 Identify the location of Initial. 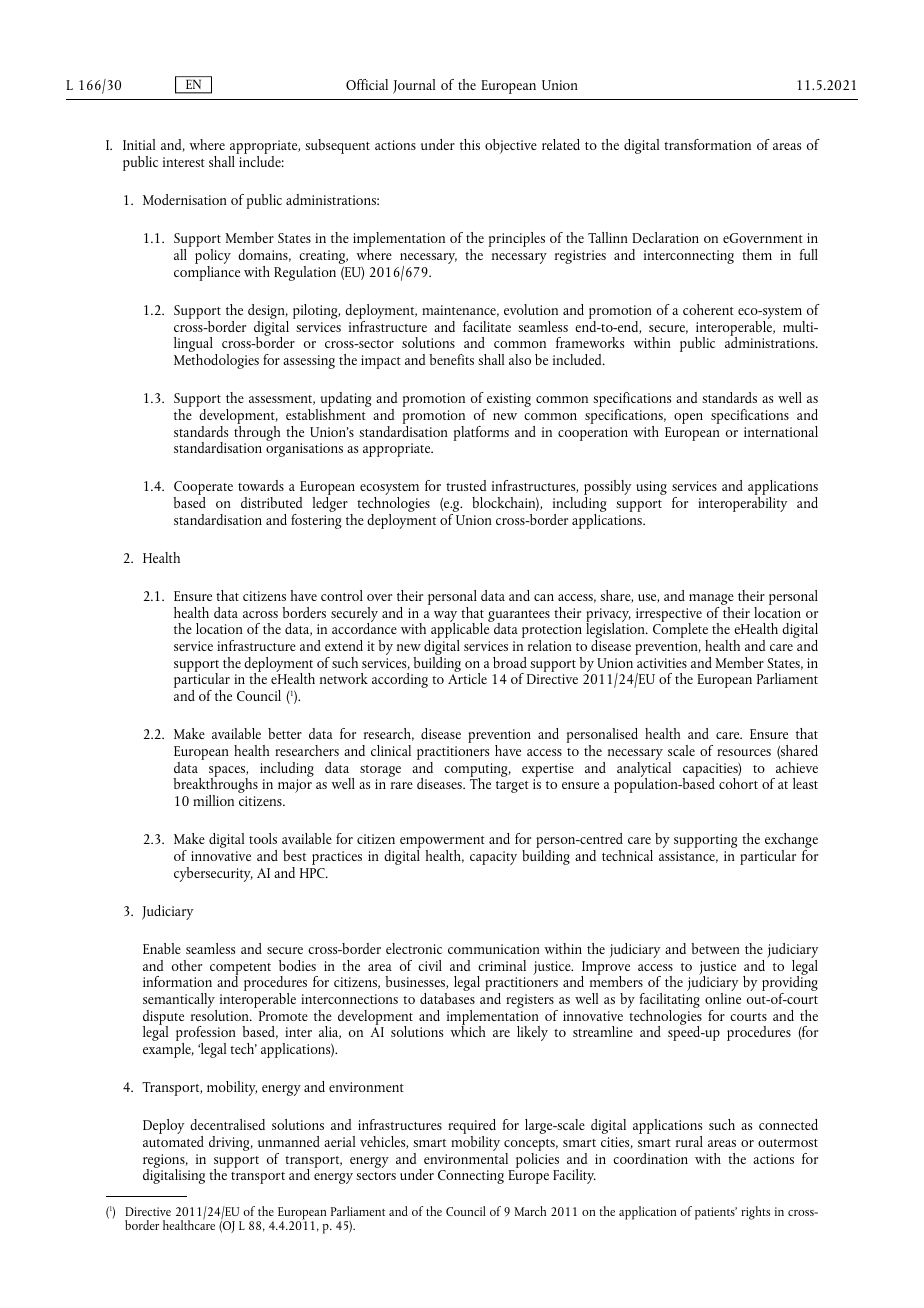
(139, 144).
